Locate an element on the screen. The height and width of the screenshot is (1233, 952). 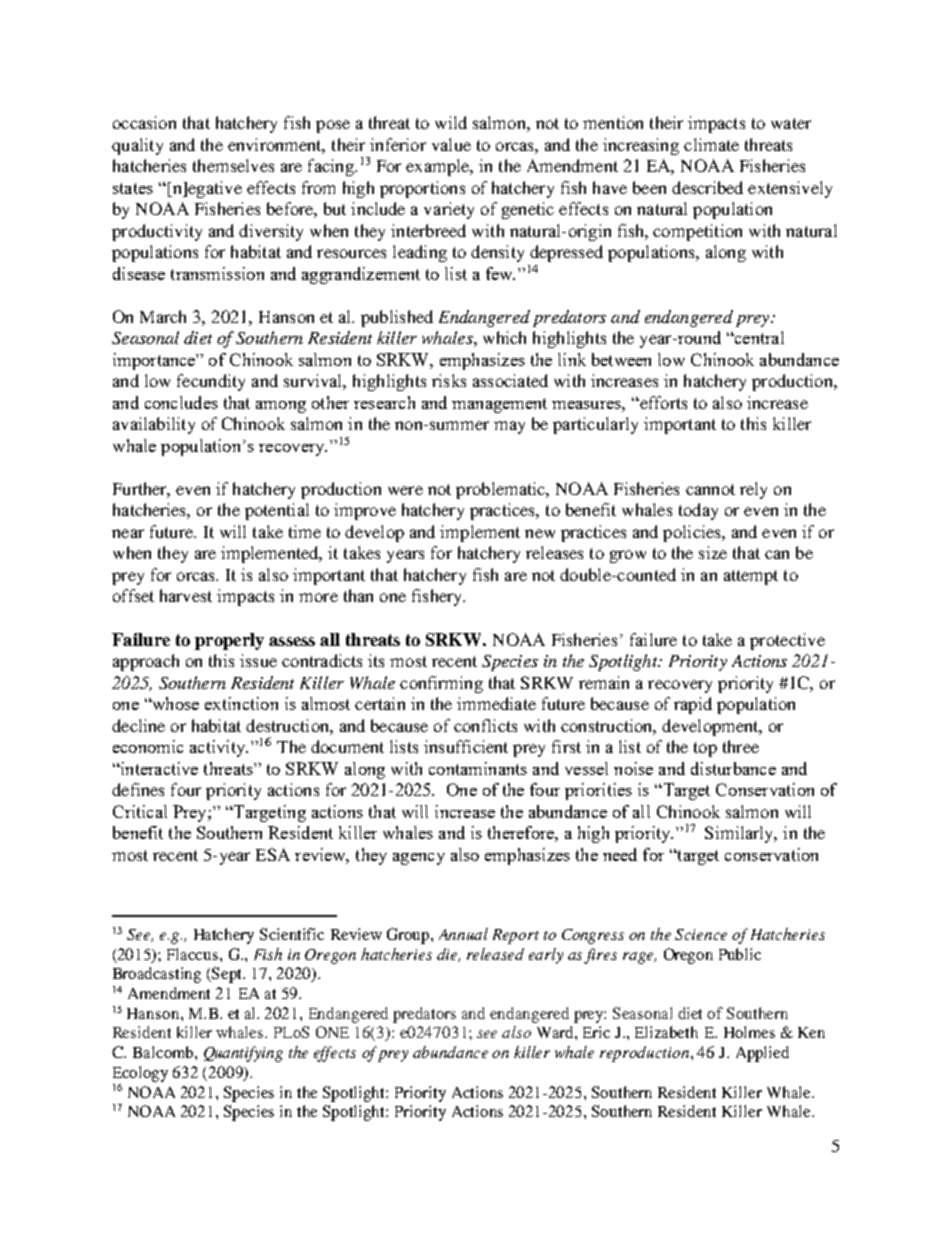
attempt is located at coordinates (751, 577).
